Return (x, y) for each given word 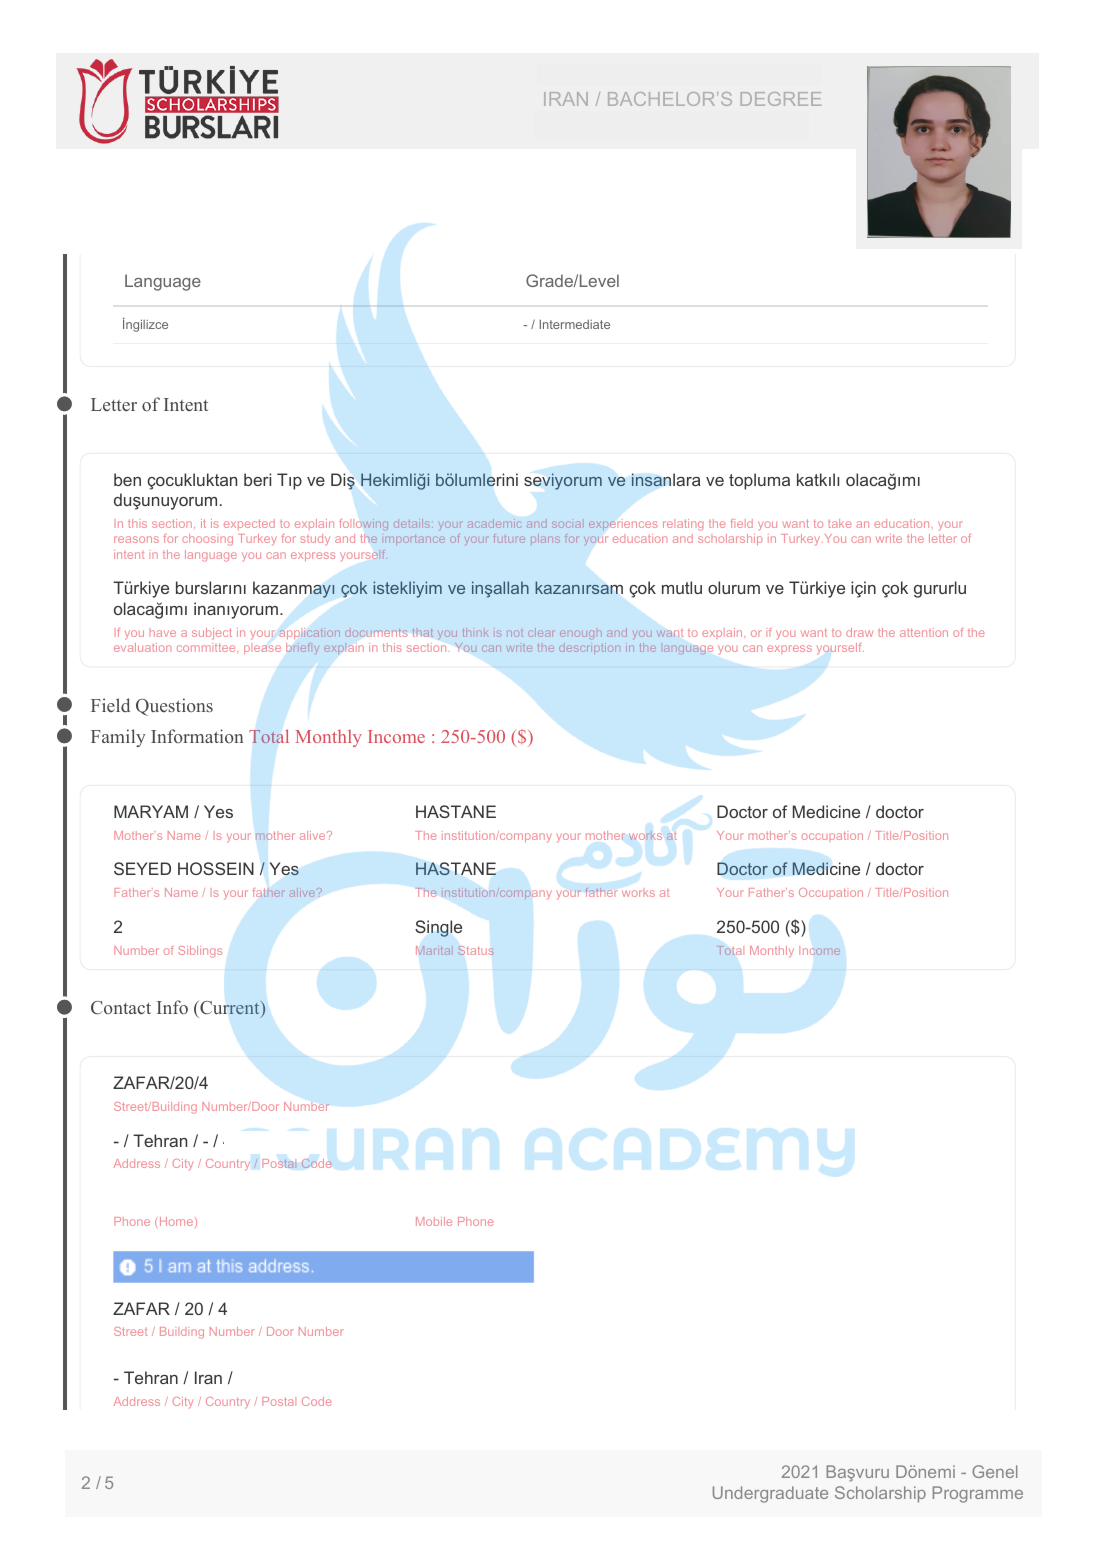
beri (257, 479)
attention (924, 632)
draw (859, 632)
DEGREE (781, 99)
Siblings (200, 952)
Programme (978, 1494)
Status (476, 950)
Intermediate (575, 324)
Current (230, 1009)
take (839, 523)
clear (540, 632)
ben (127, 479)
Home (176, 1221)
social (566, 525)
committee (207, 647)
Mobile (434, 1221)
